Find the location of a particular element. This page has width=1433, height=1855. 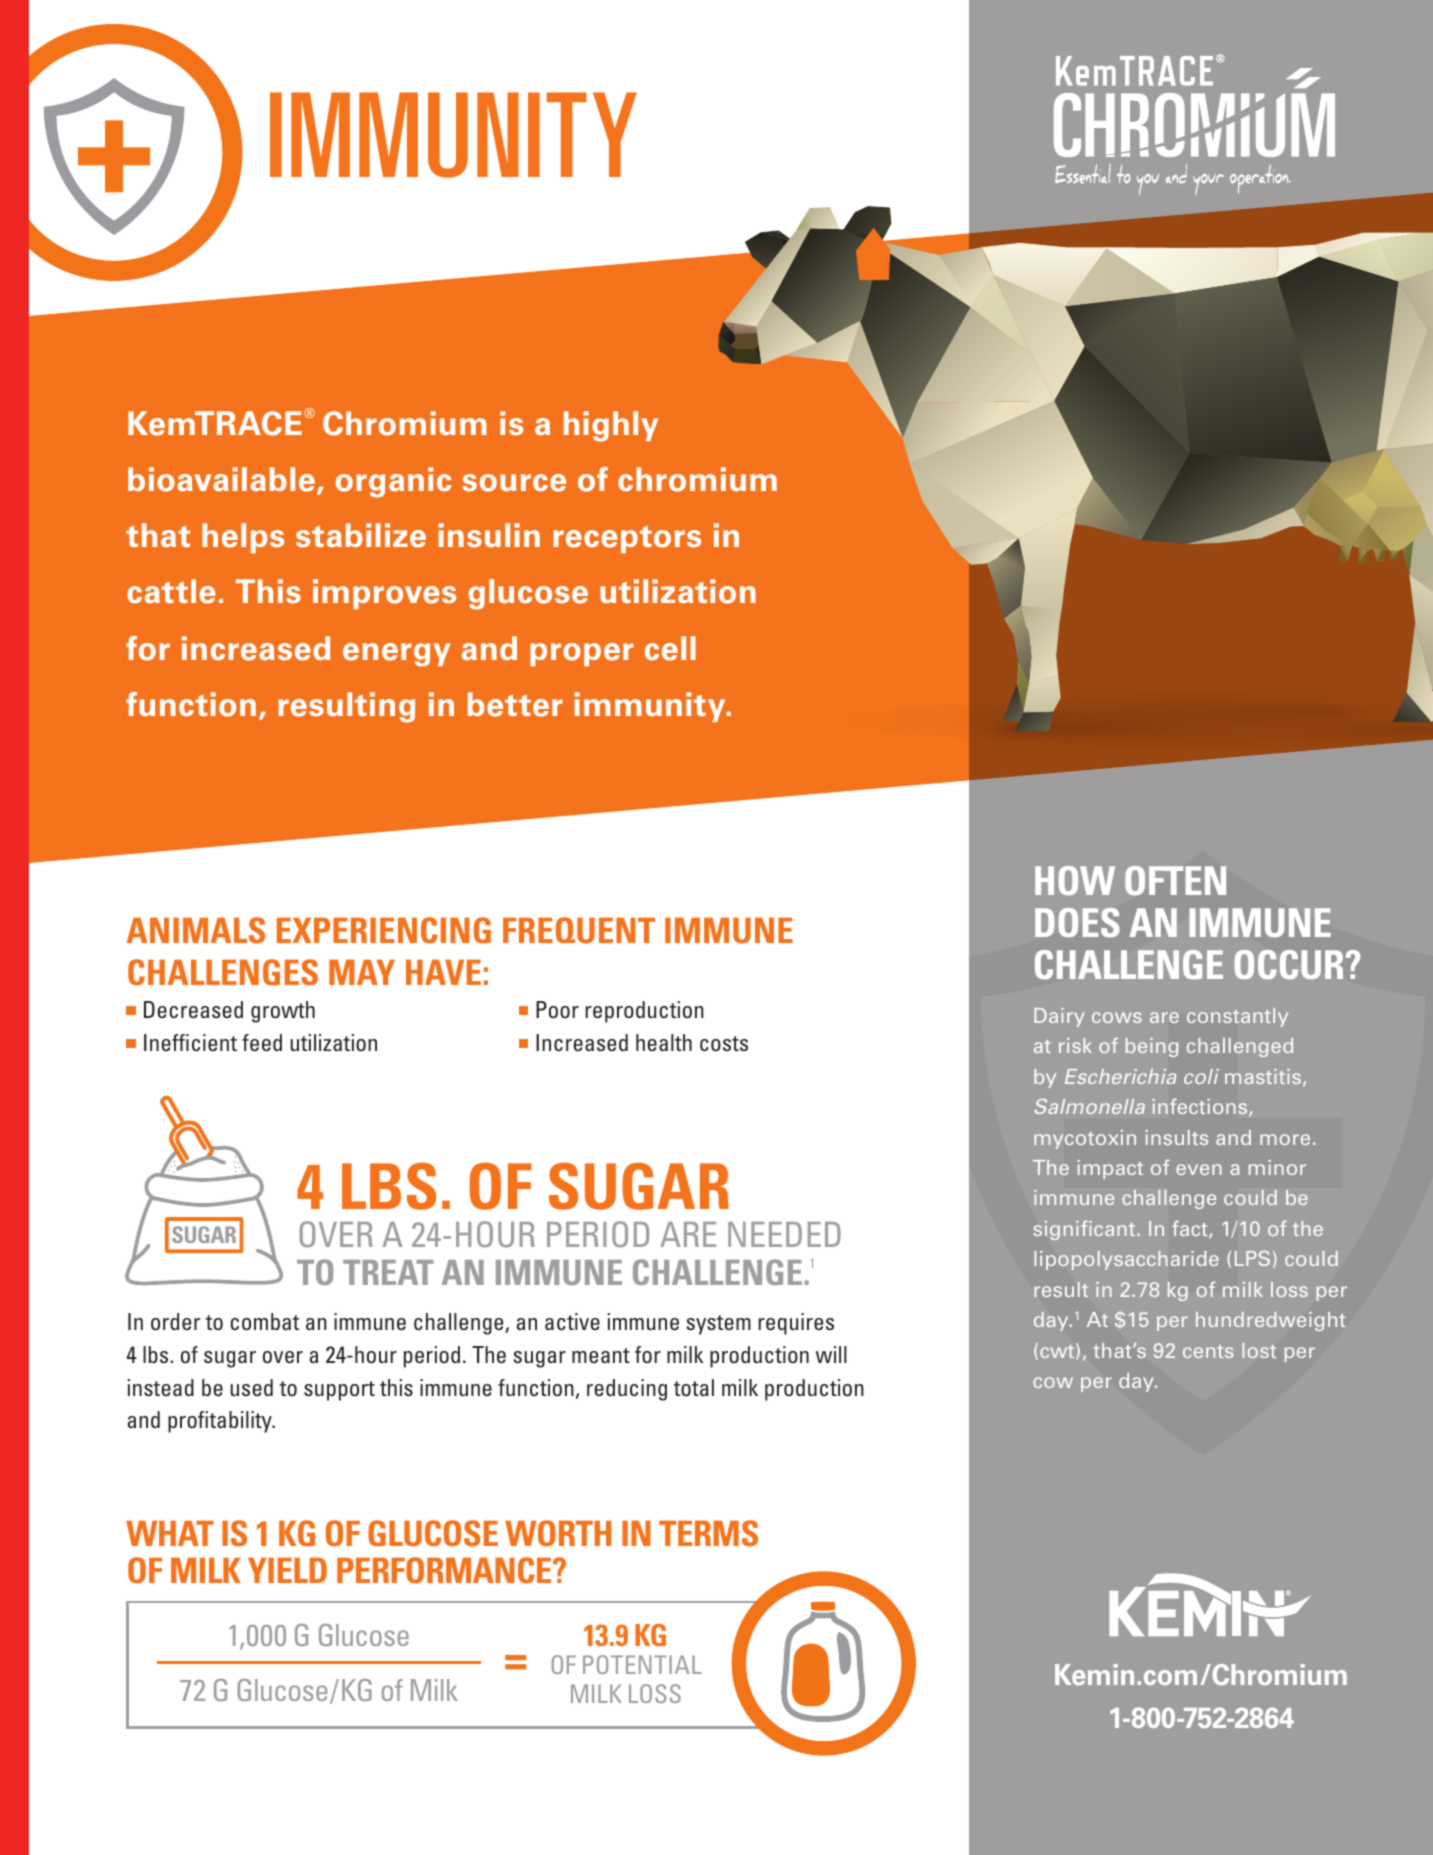

OFTEN is located at coordinates (1175, 881).
